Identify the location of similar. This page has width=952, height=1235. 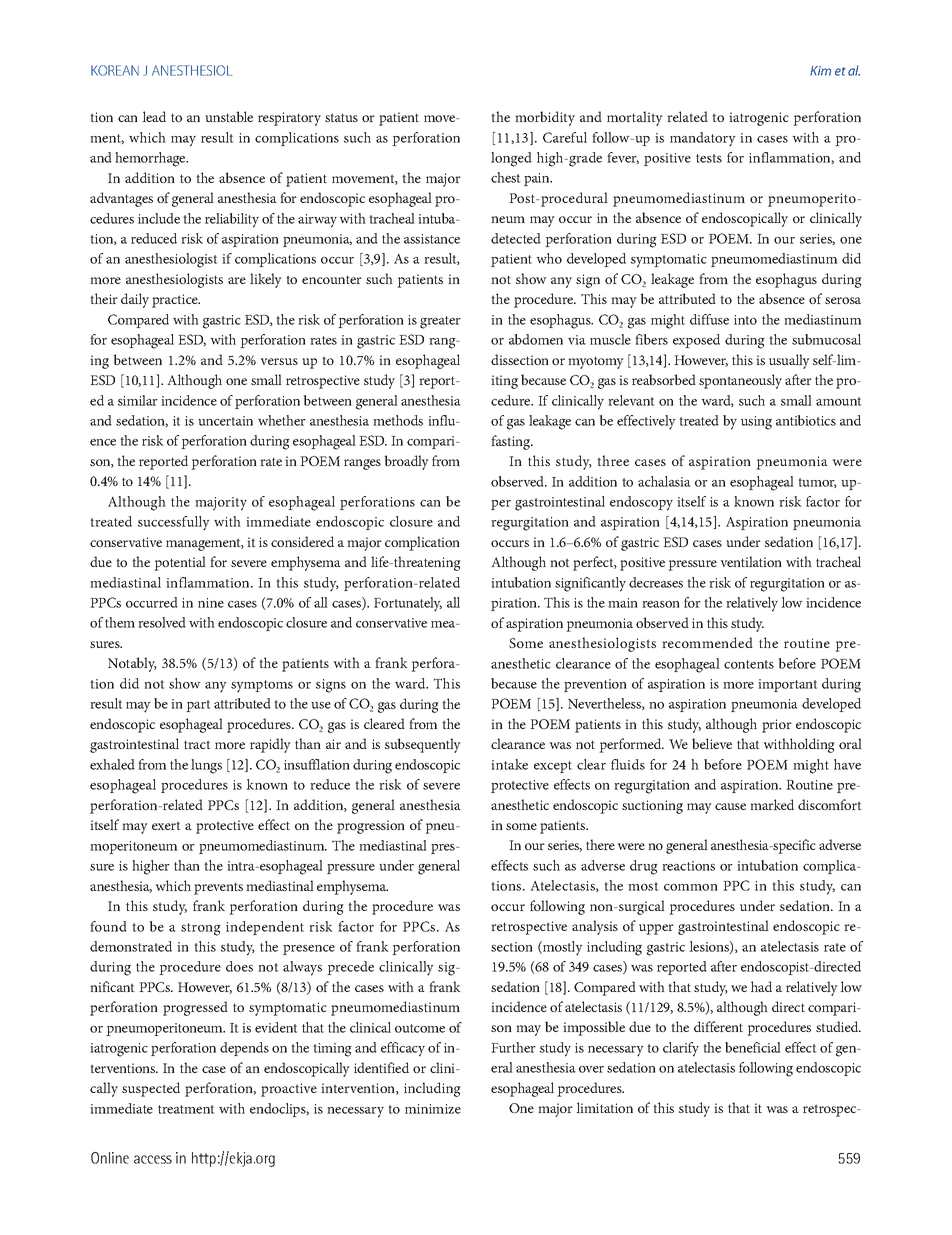
(138, 400).
